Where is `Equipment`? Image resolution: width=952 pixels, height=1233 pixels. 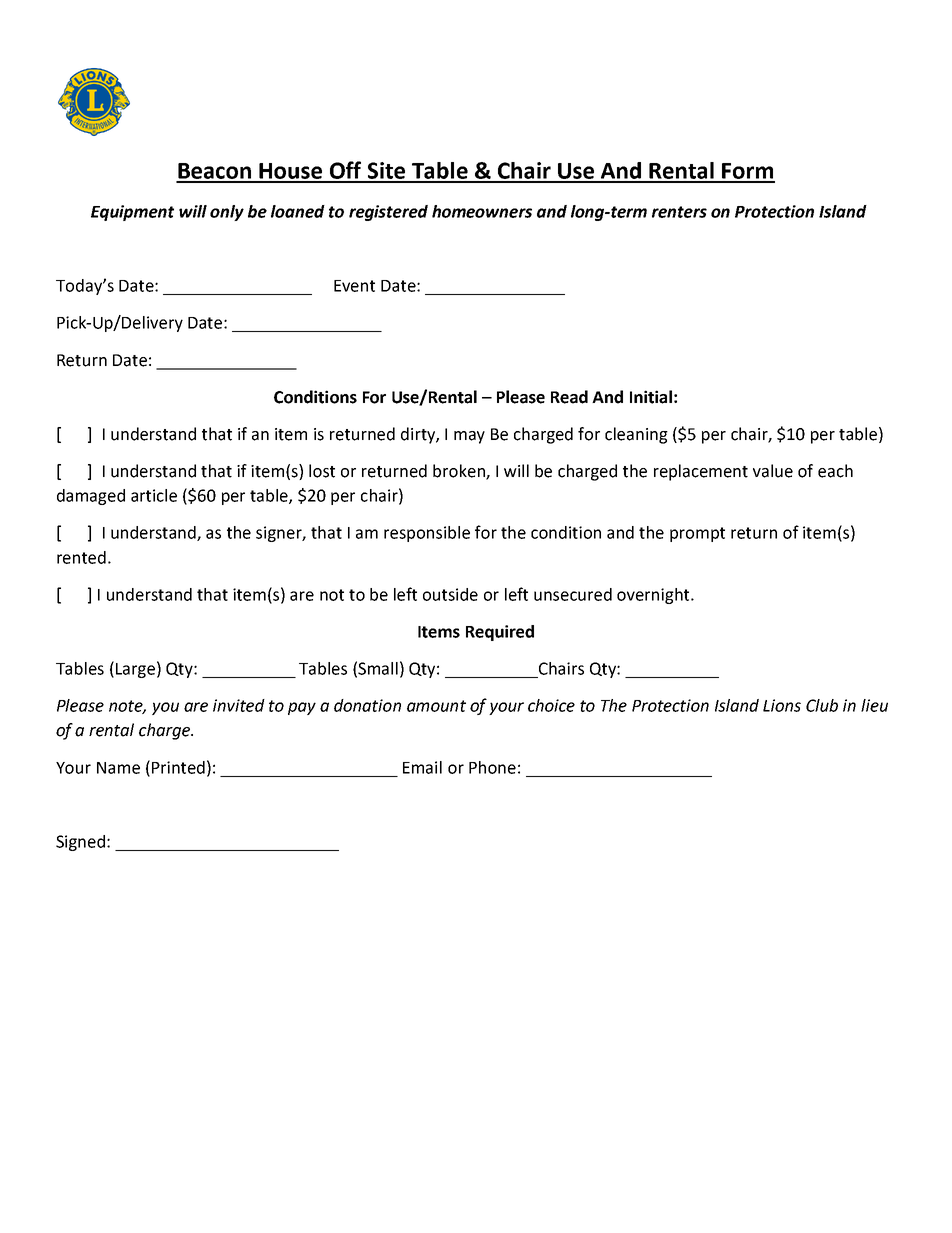
Equipment is located at coordinates (132, 213).
